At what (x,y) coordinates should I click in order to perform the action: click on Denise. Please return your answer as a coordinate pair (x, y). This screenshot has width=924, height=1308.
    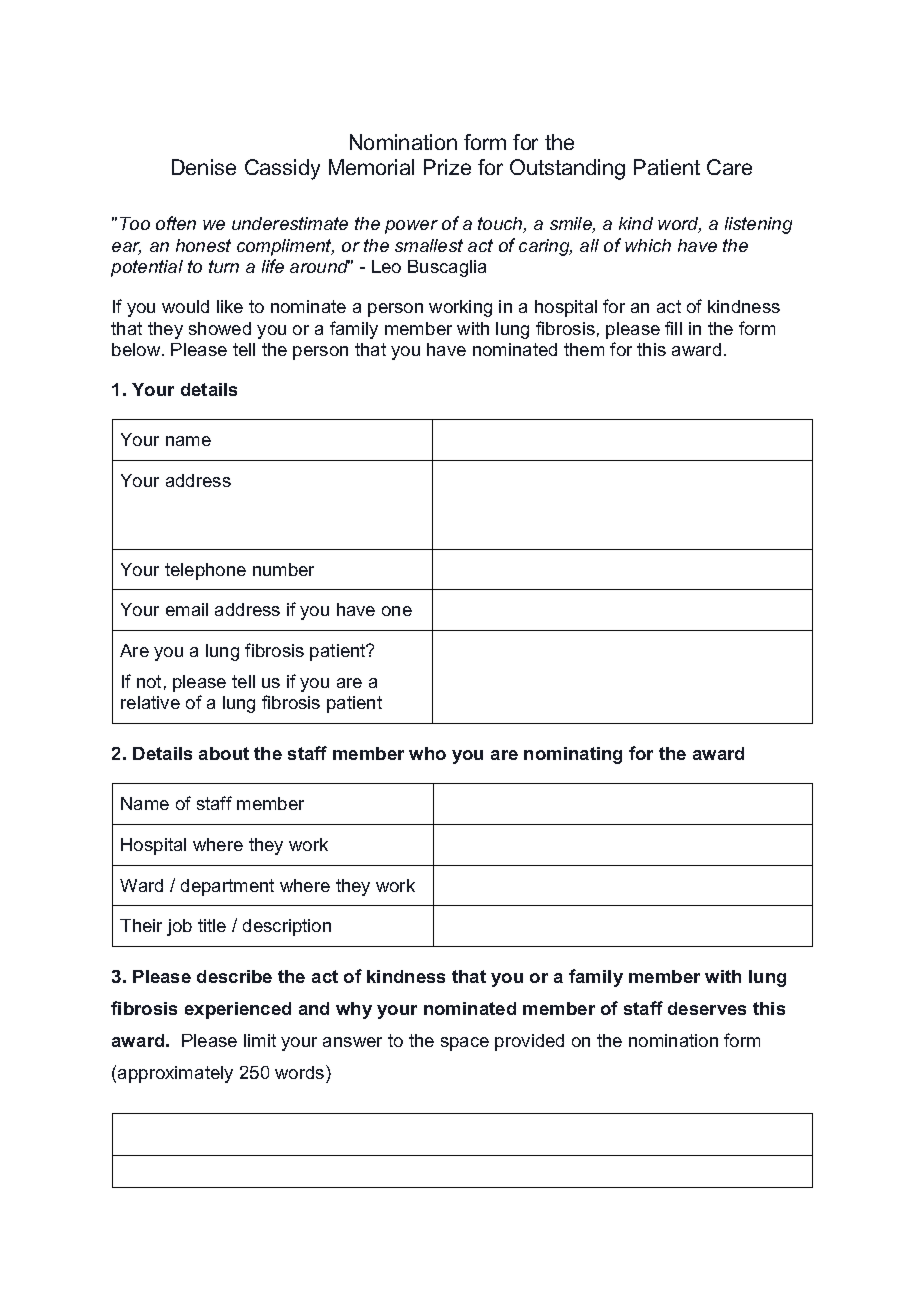
    Looking at the image, I should click on (204, 167).
